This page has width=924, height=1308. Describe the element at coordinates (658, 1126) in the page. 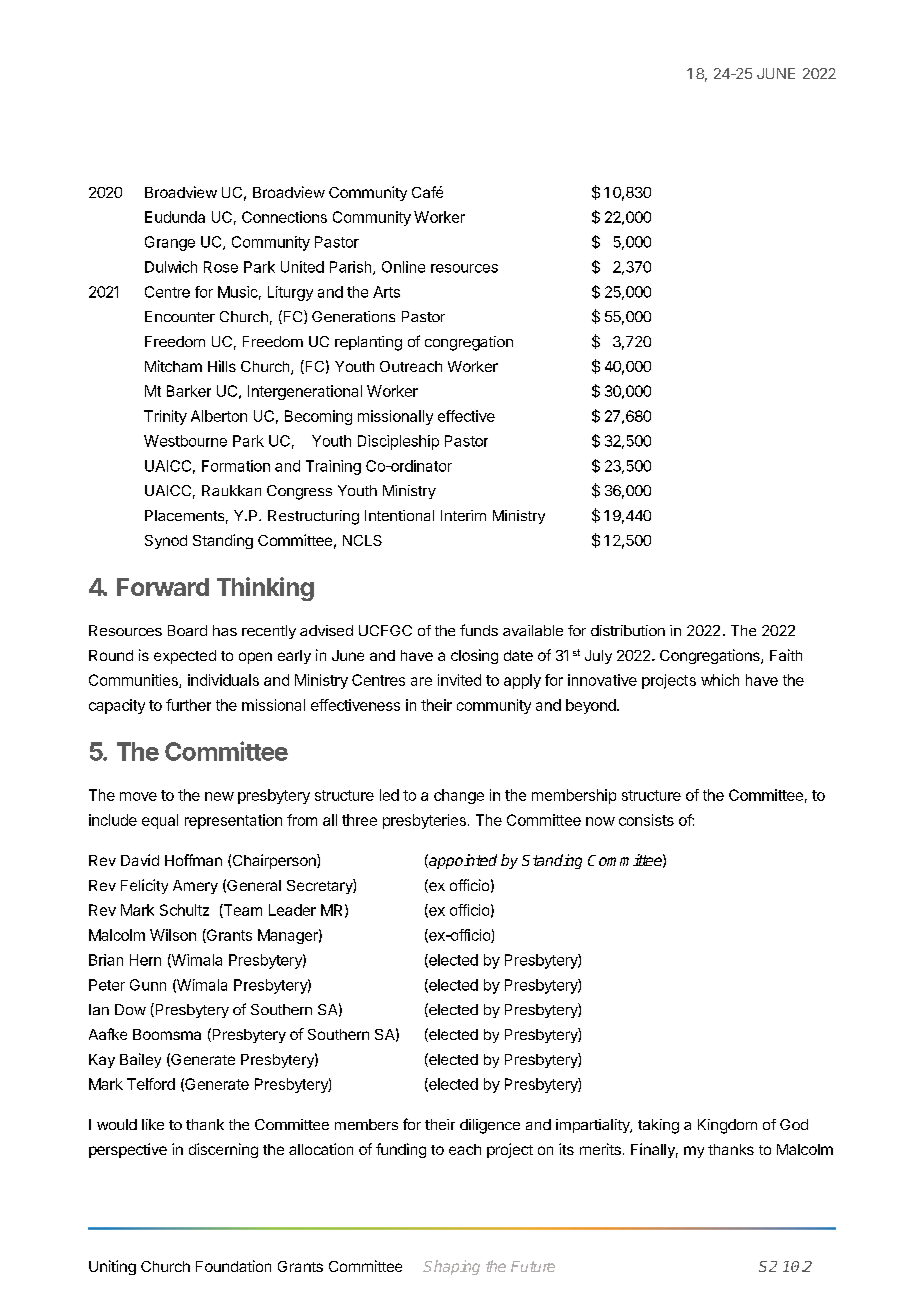

I see `taking` at that location.
